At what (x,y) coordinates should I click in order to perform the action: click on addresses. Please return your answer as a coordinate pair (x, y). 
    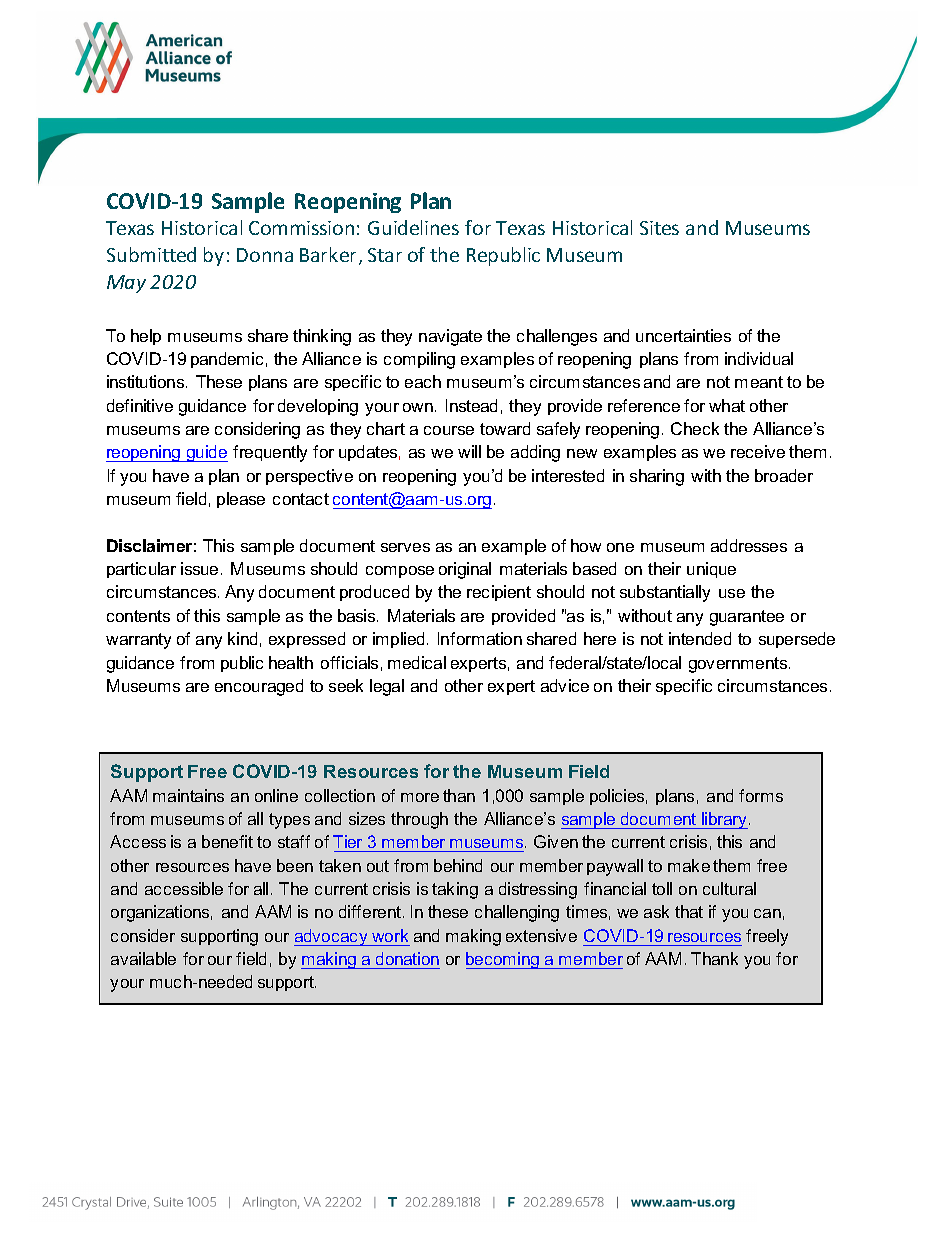
    Looking at the image, I should click on (749, 545).
